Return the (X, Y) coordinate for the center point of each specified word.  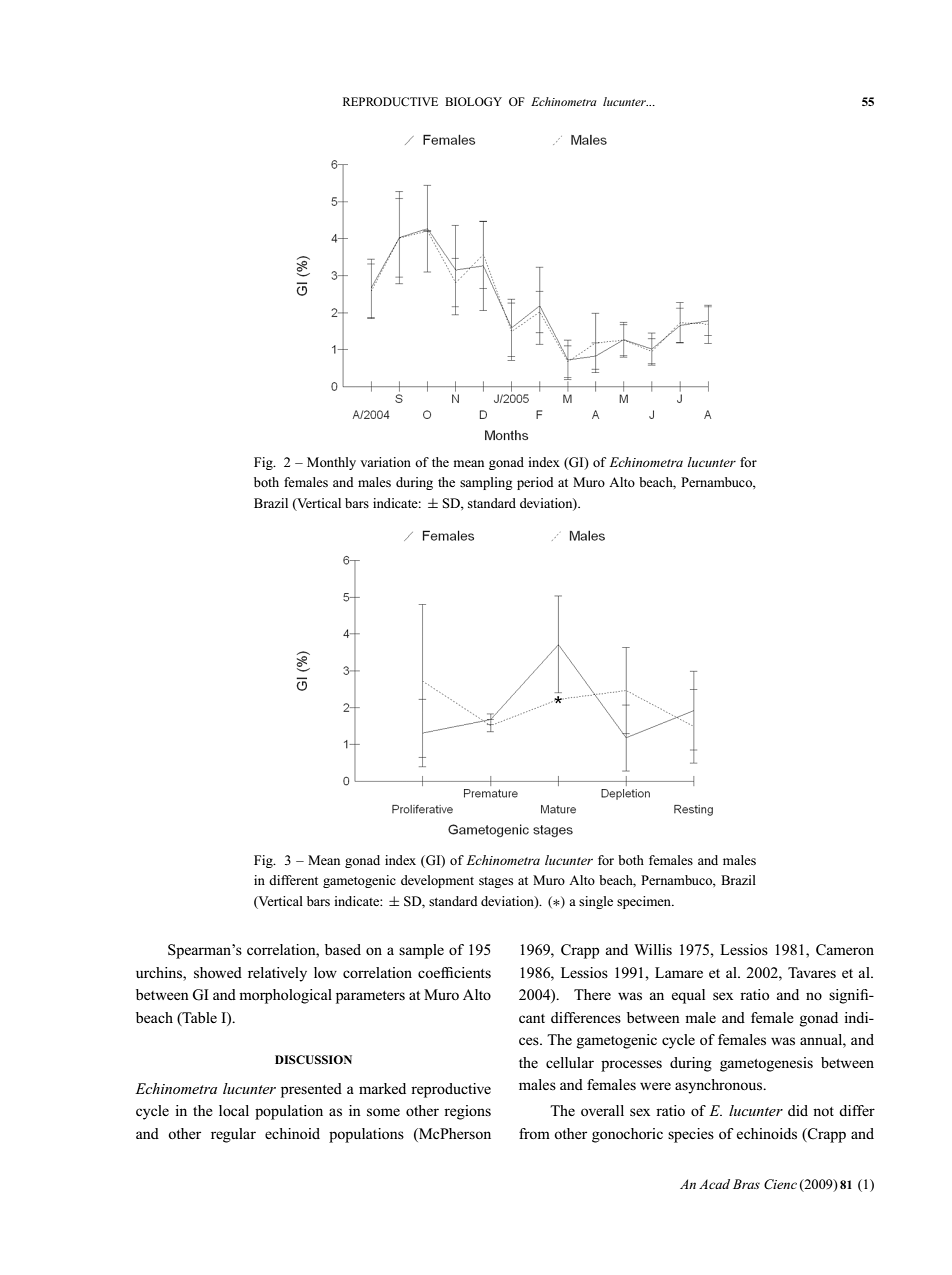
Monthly (331, 463)
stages (496, 882)
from (534, 1133)
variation (385, 462)
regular (233, 1135)
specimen (645, 902)
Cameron (845, 950)
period (535, 483)
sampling (486, 483)
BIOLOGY (473, 101)
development (437, 881)
